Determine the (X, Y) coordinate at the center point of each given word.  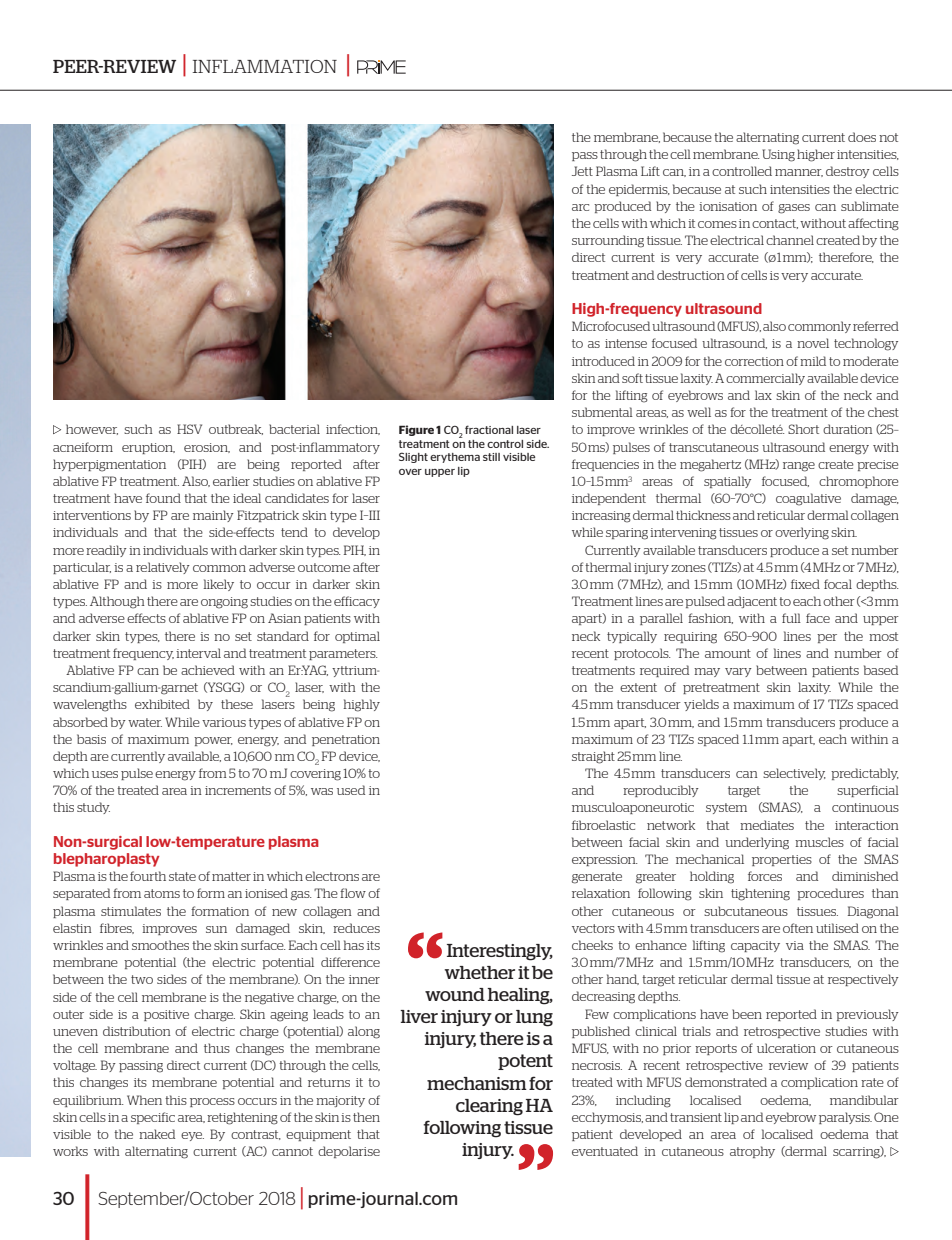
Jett (582, 171)
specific (153, 1118)
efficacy (357, 602)
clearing (489, 1107)
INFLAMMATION (265, 66)
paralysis (845, 1118)
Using (778, 155)
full (791, 618)
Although (117, 602)
